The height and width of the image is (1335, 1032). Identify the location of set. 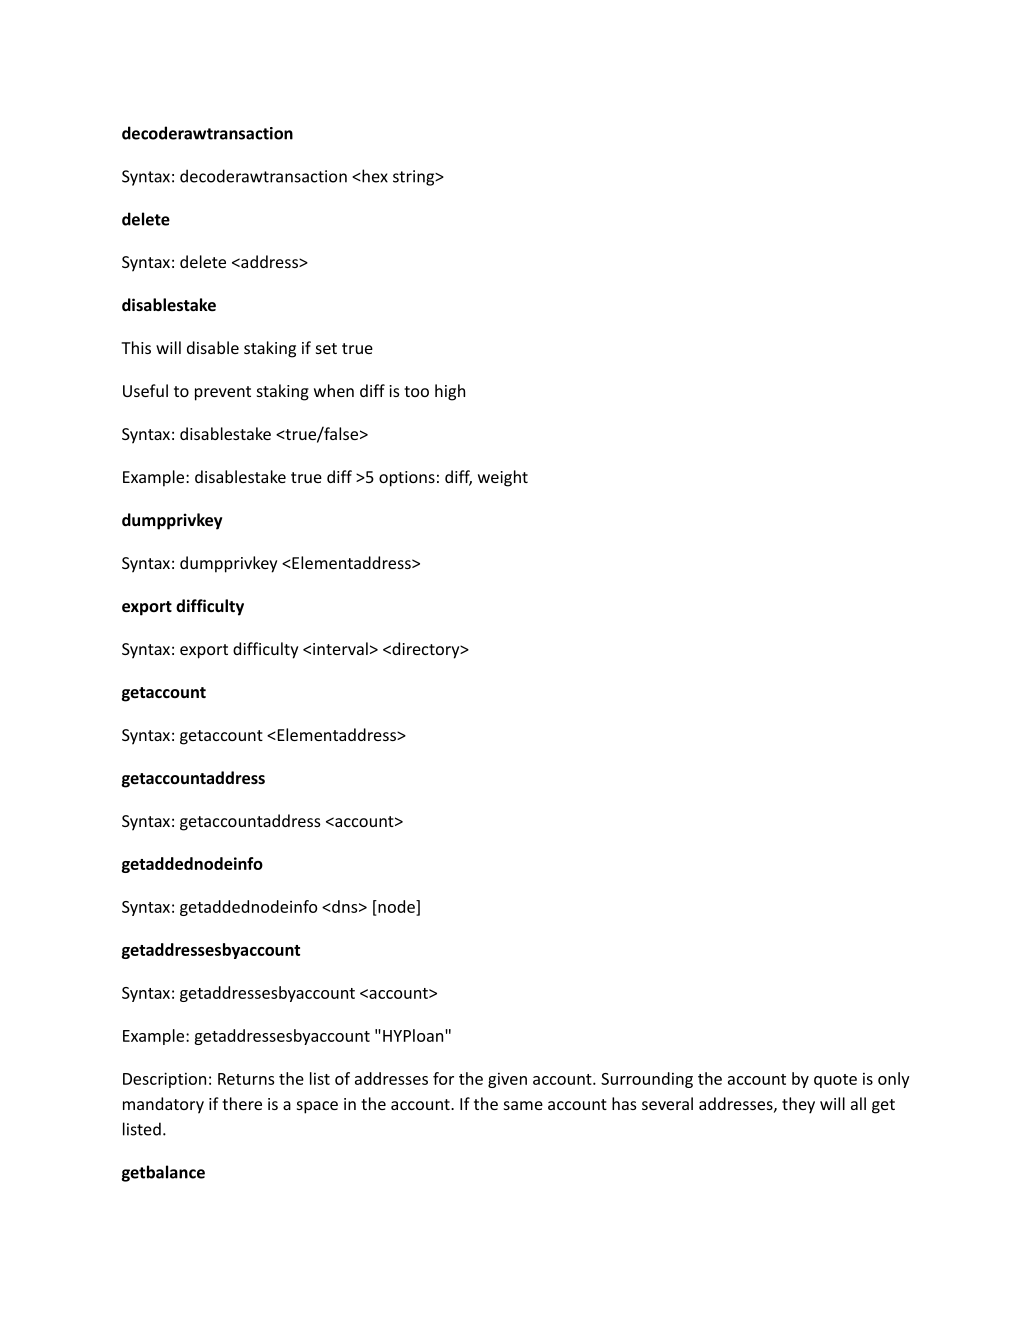
(326, 348).
